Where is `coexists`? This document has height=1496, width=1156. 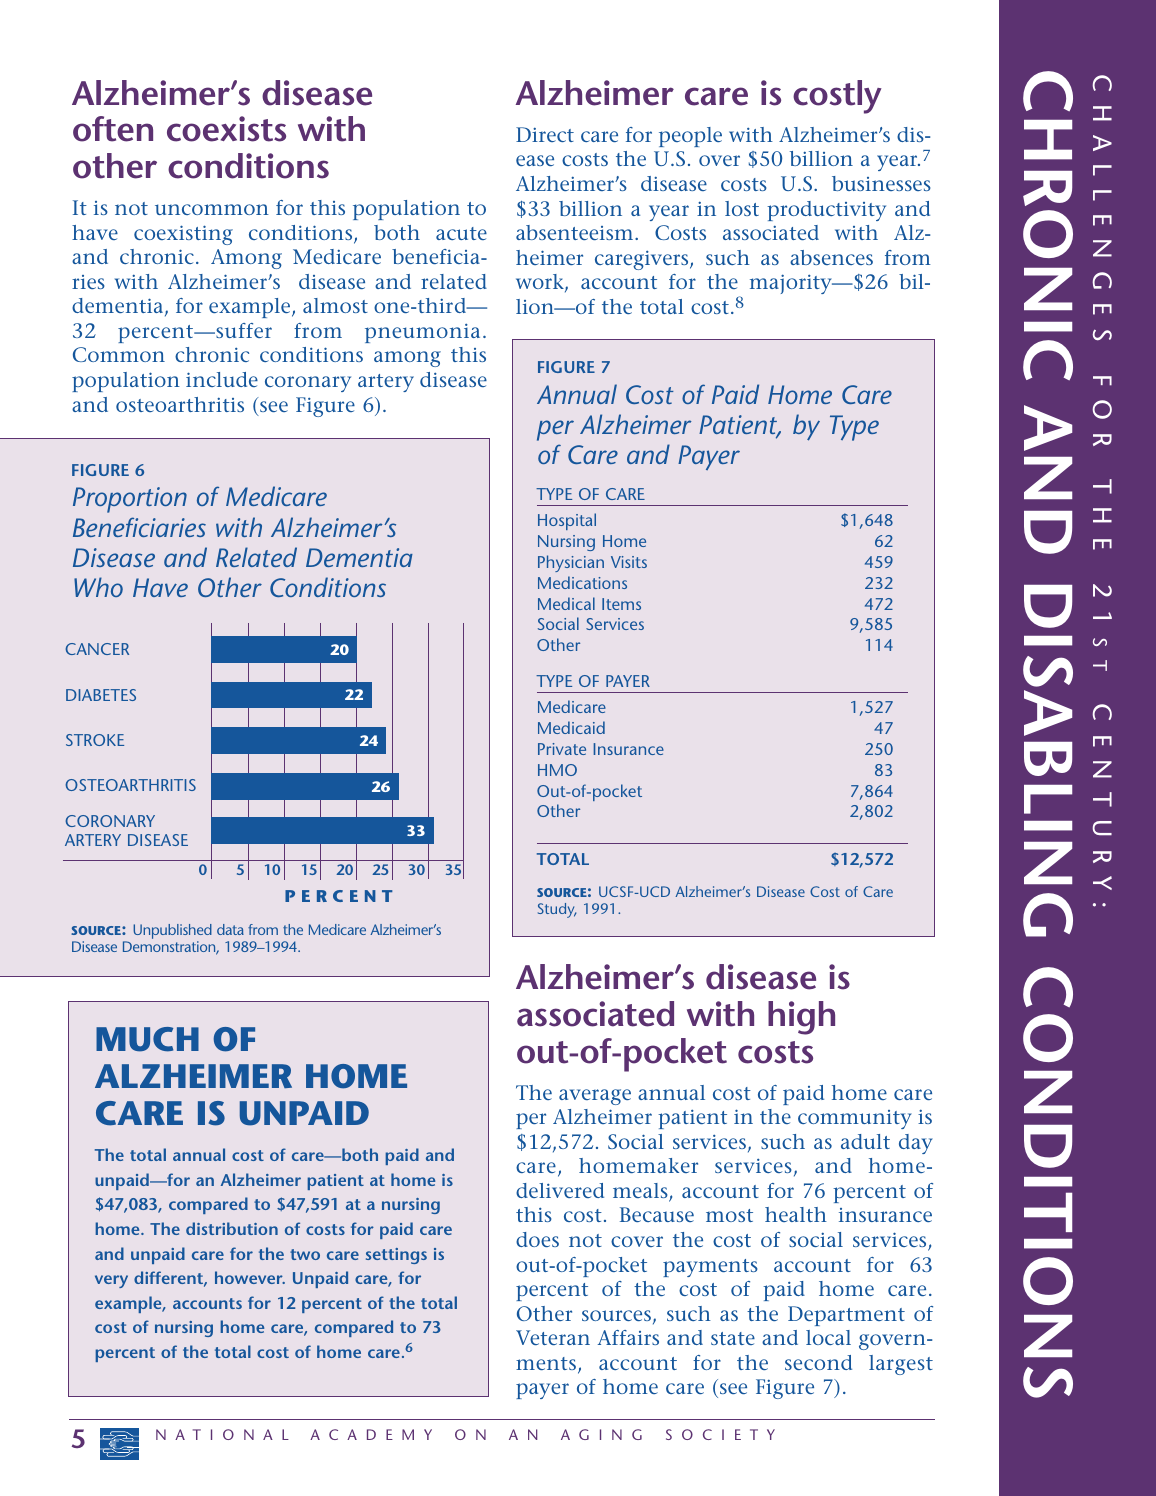
coexists is located at coordinates (226, 129).
